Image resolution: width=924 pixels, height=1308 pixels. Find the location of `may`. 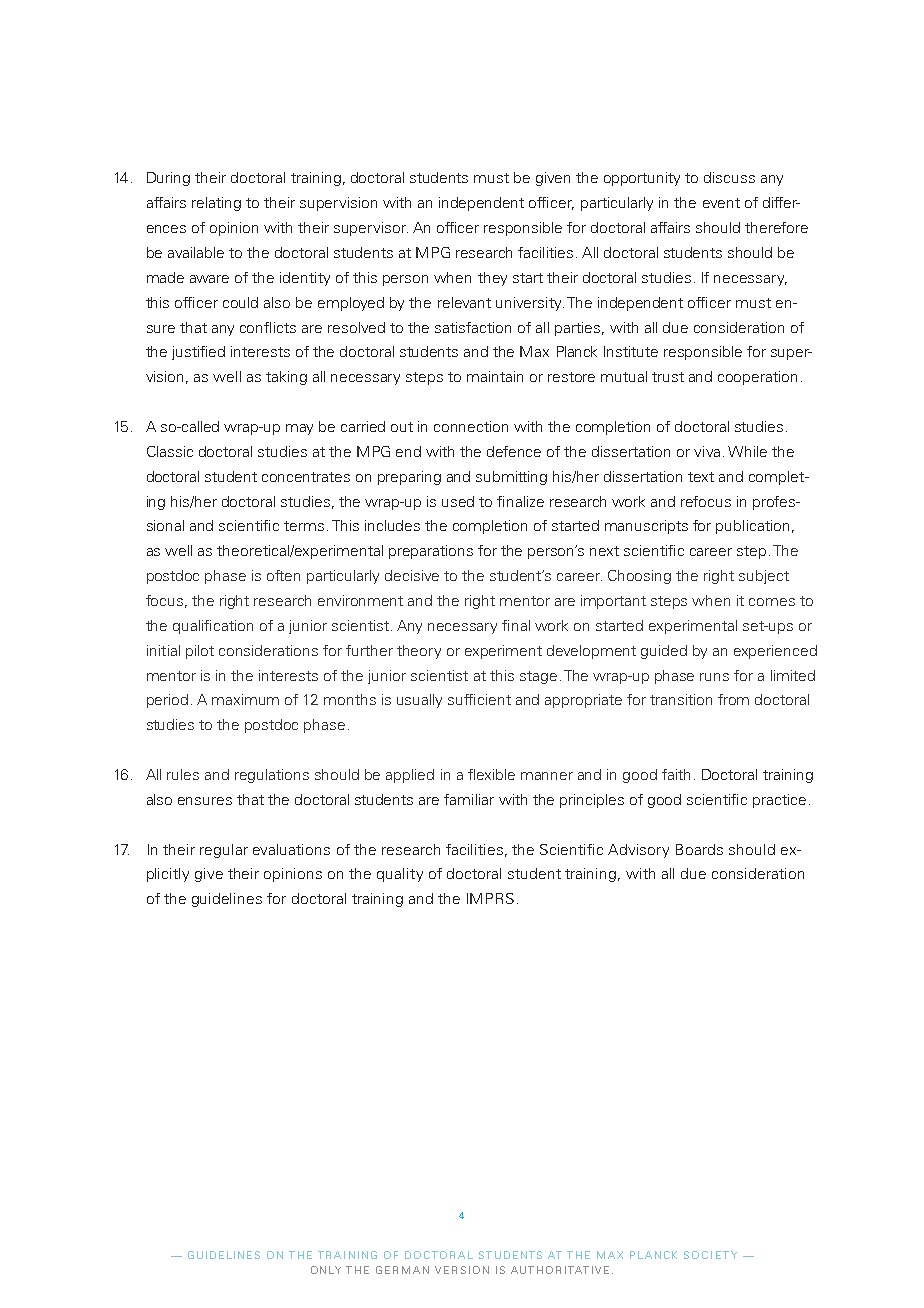

may is located at coordinates (299, 429).
